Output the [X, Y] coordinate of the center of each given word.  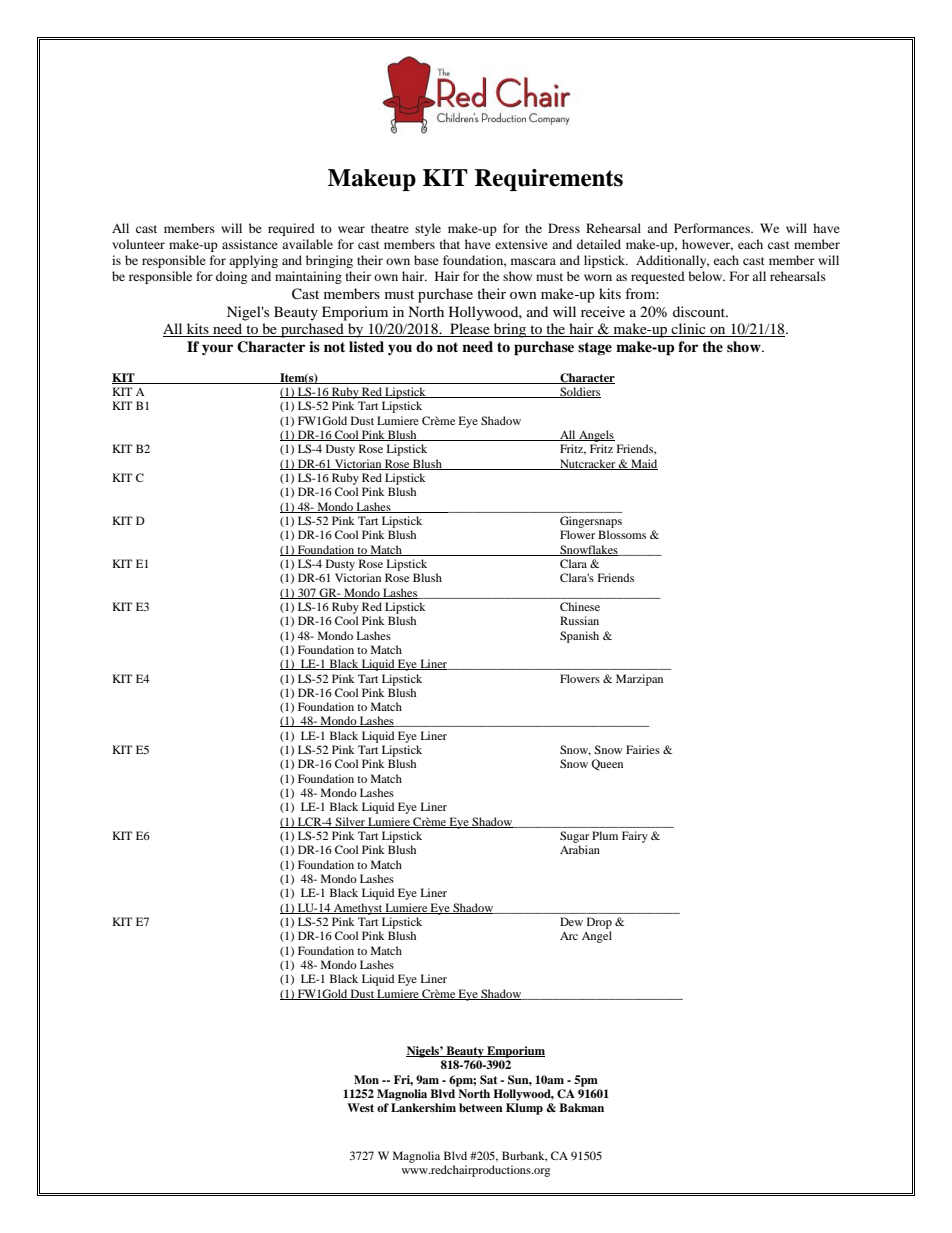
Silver [350, 822]
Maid [643, 464]
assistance [250, 244]
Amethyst [358, 909]
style [428, 229]
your [217, 349]
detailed [599, 244]
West [360, 1107]
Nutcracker [588, 464]
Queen [607, 765]
